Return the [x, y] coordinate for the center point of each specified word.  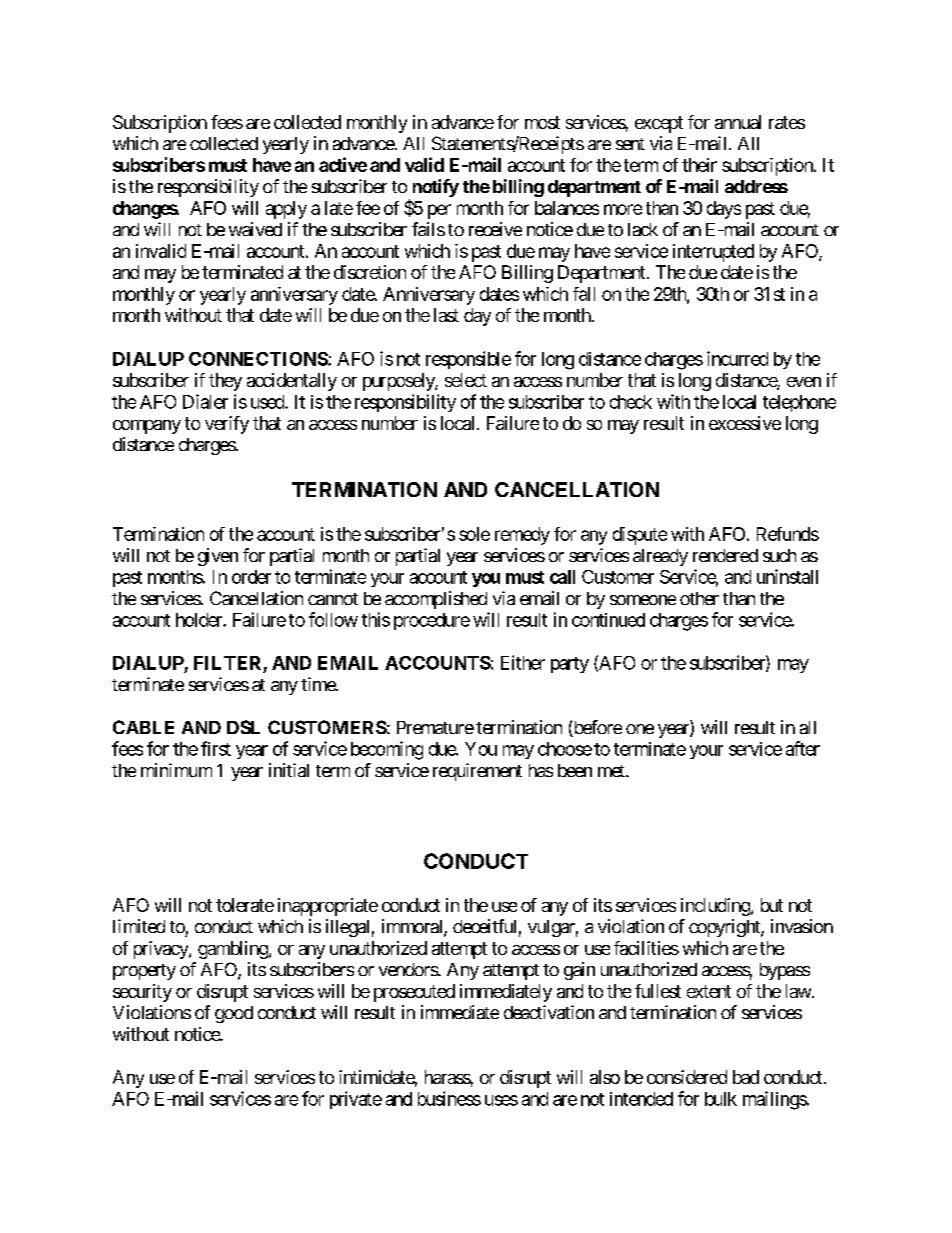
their [699, 165]
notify [436, 188]
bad [746, 1077]
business [449, 1098]
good [234, 1014]
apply [286, 210]
